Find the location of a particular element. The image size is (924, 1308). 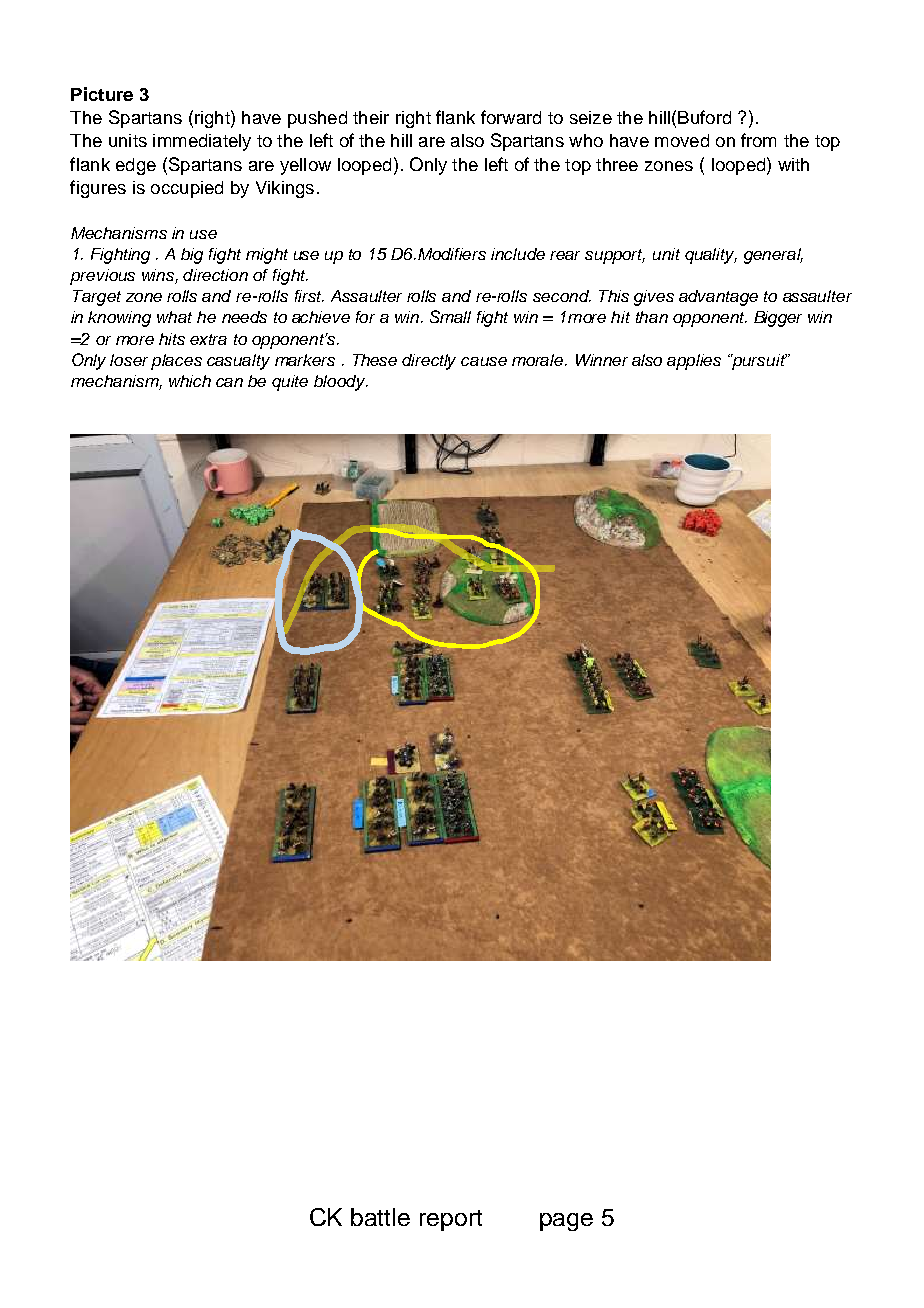

battle is located at coordinates (380, 1217).
